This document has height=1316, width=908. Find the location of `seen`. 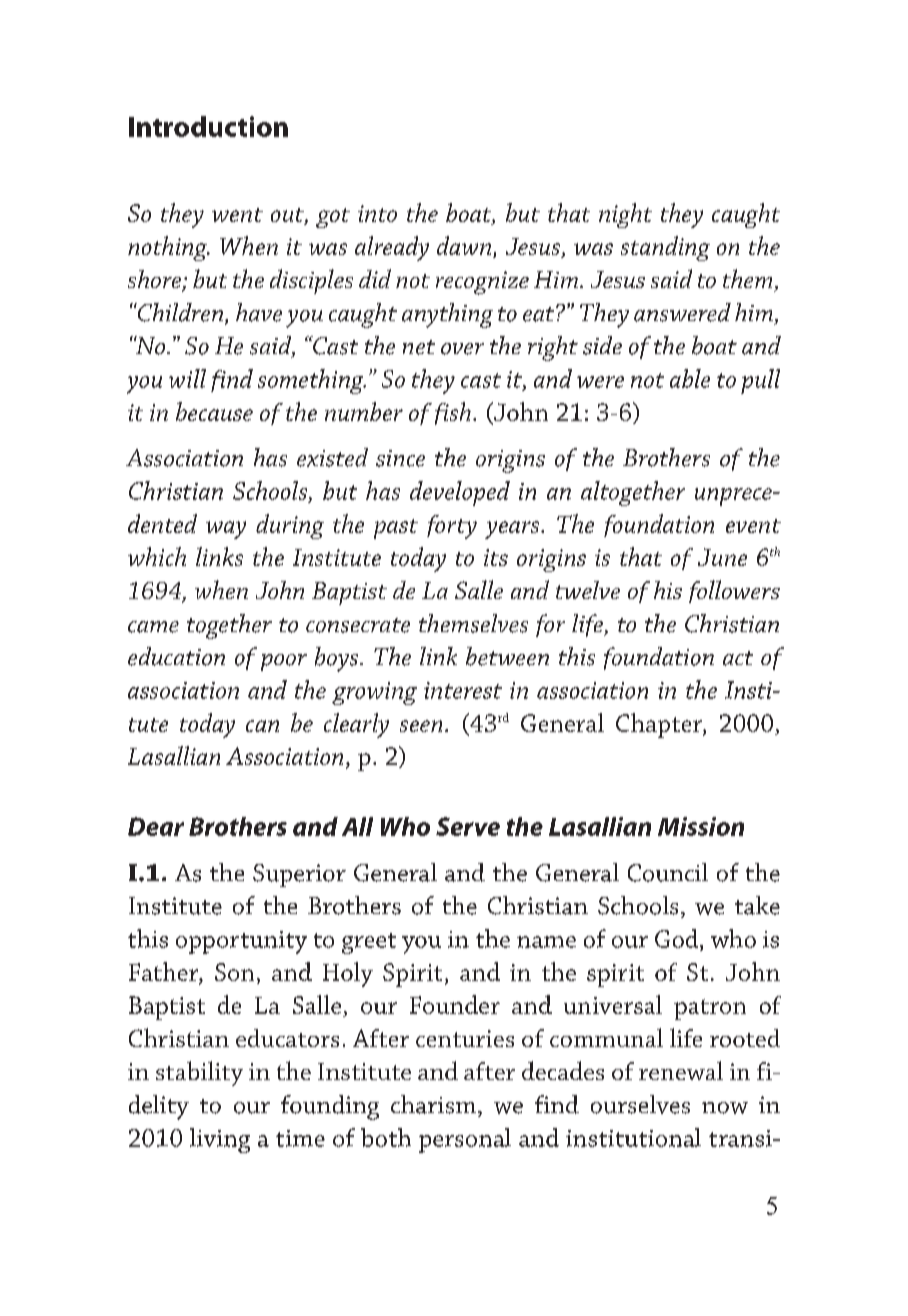

seen is located at coordinates (421, 726).
